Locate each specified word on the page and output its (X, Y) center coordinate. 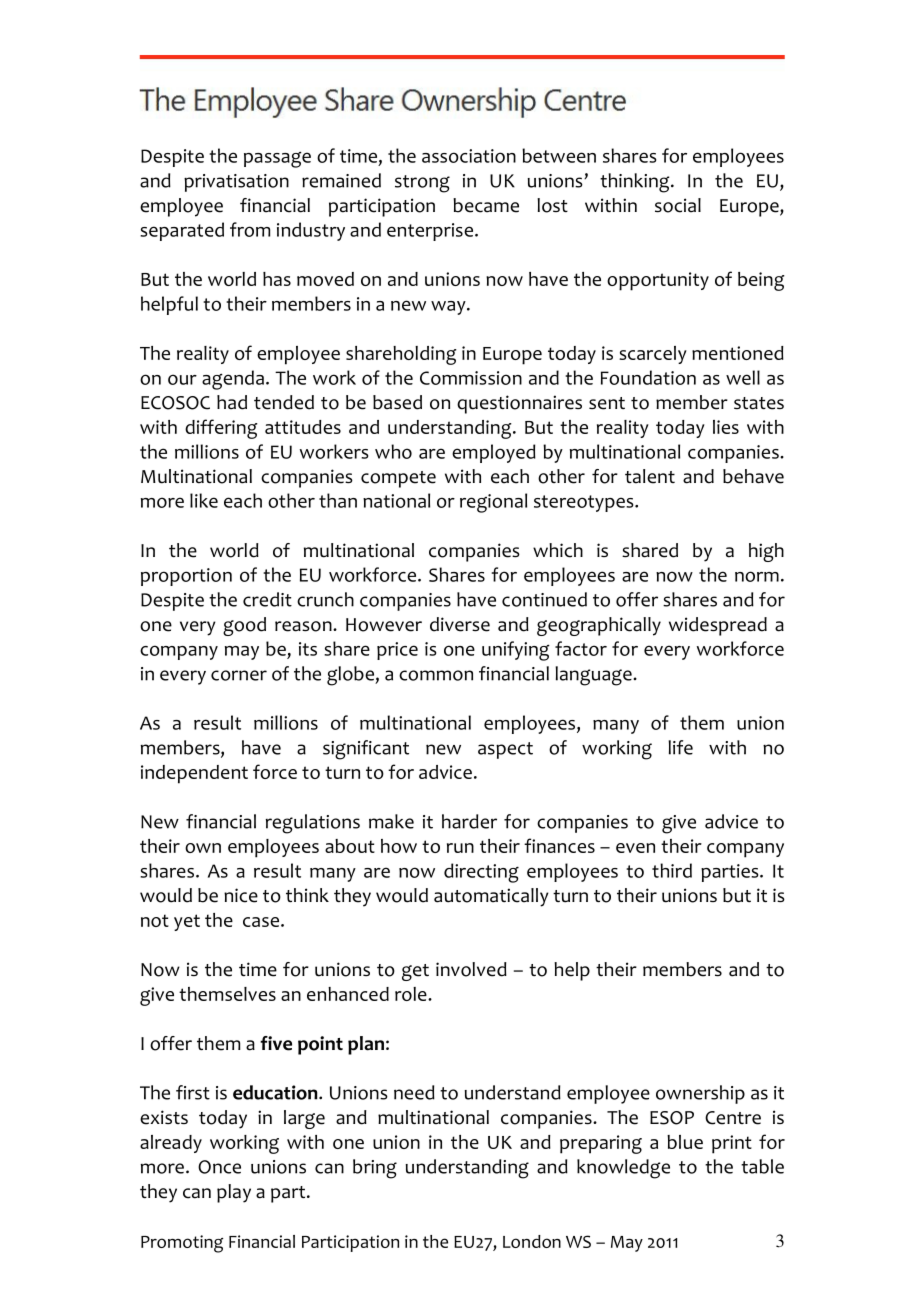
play (234, 1193)
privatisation (236, 183)
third (672, 870)
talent (650, 476)
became (486, 205)
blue (685, 1142)
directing (481, 873)
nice (241, 895)
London (532, 1241)
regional (493, 503)
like (204, 500)
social (678, 205)
